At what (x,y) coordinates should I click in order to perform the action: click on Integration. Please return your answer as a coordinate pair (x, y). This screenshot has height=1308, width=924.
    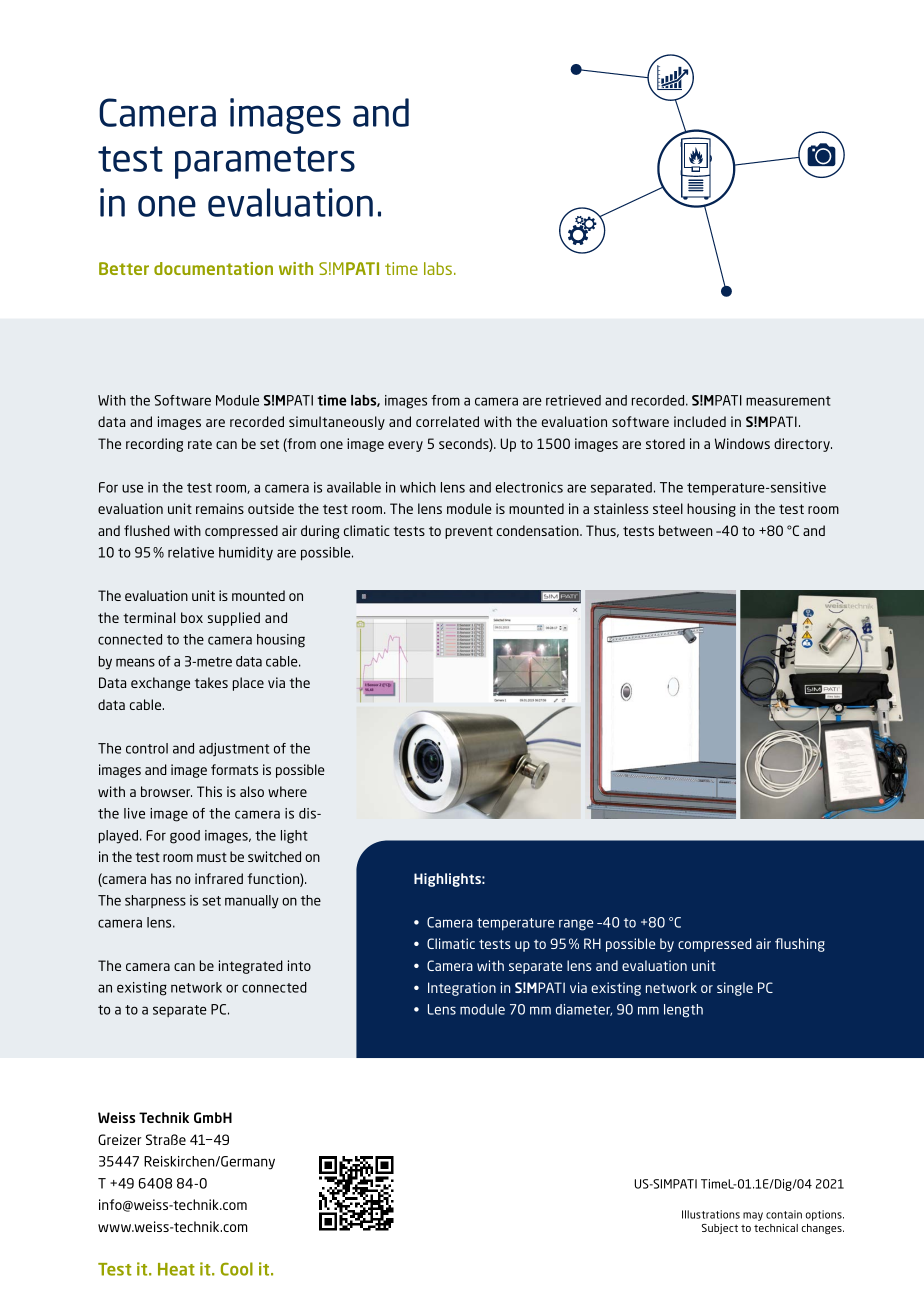
    Looking at the image, I should click on (462, 989).
